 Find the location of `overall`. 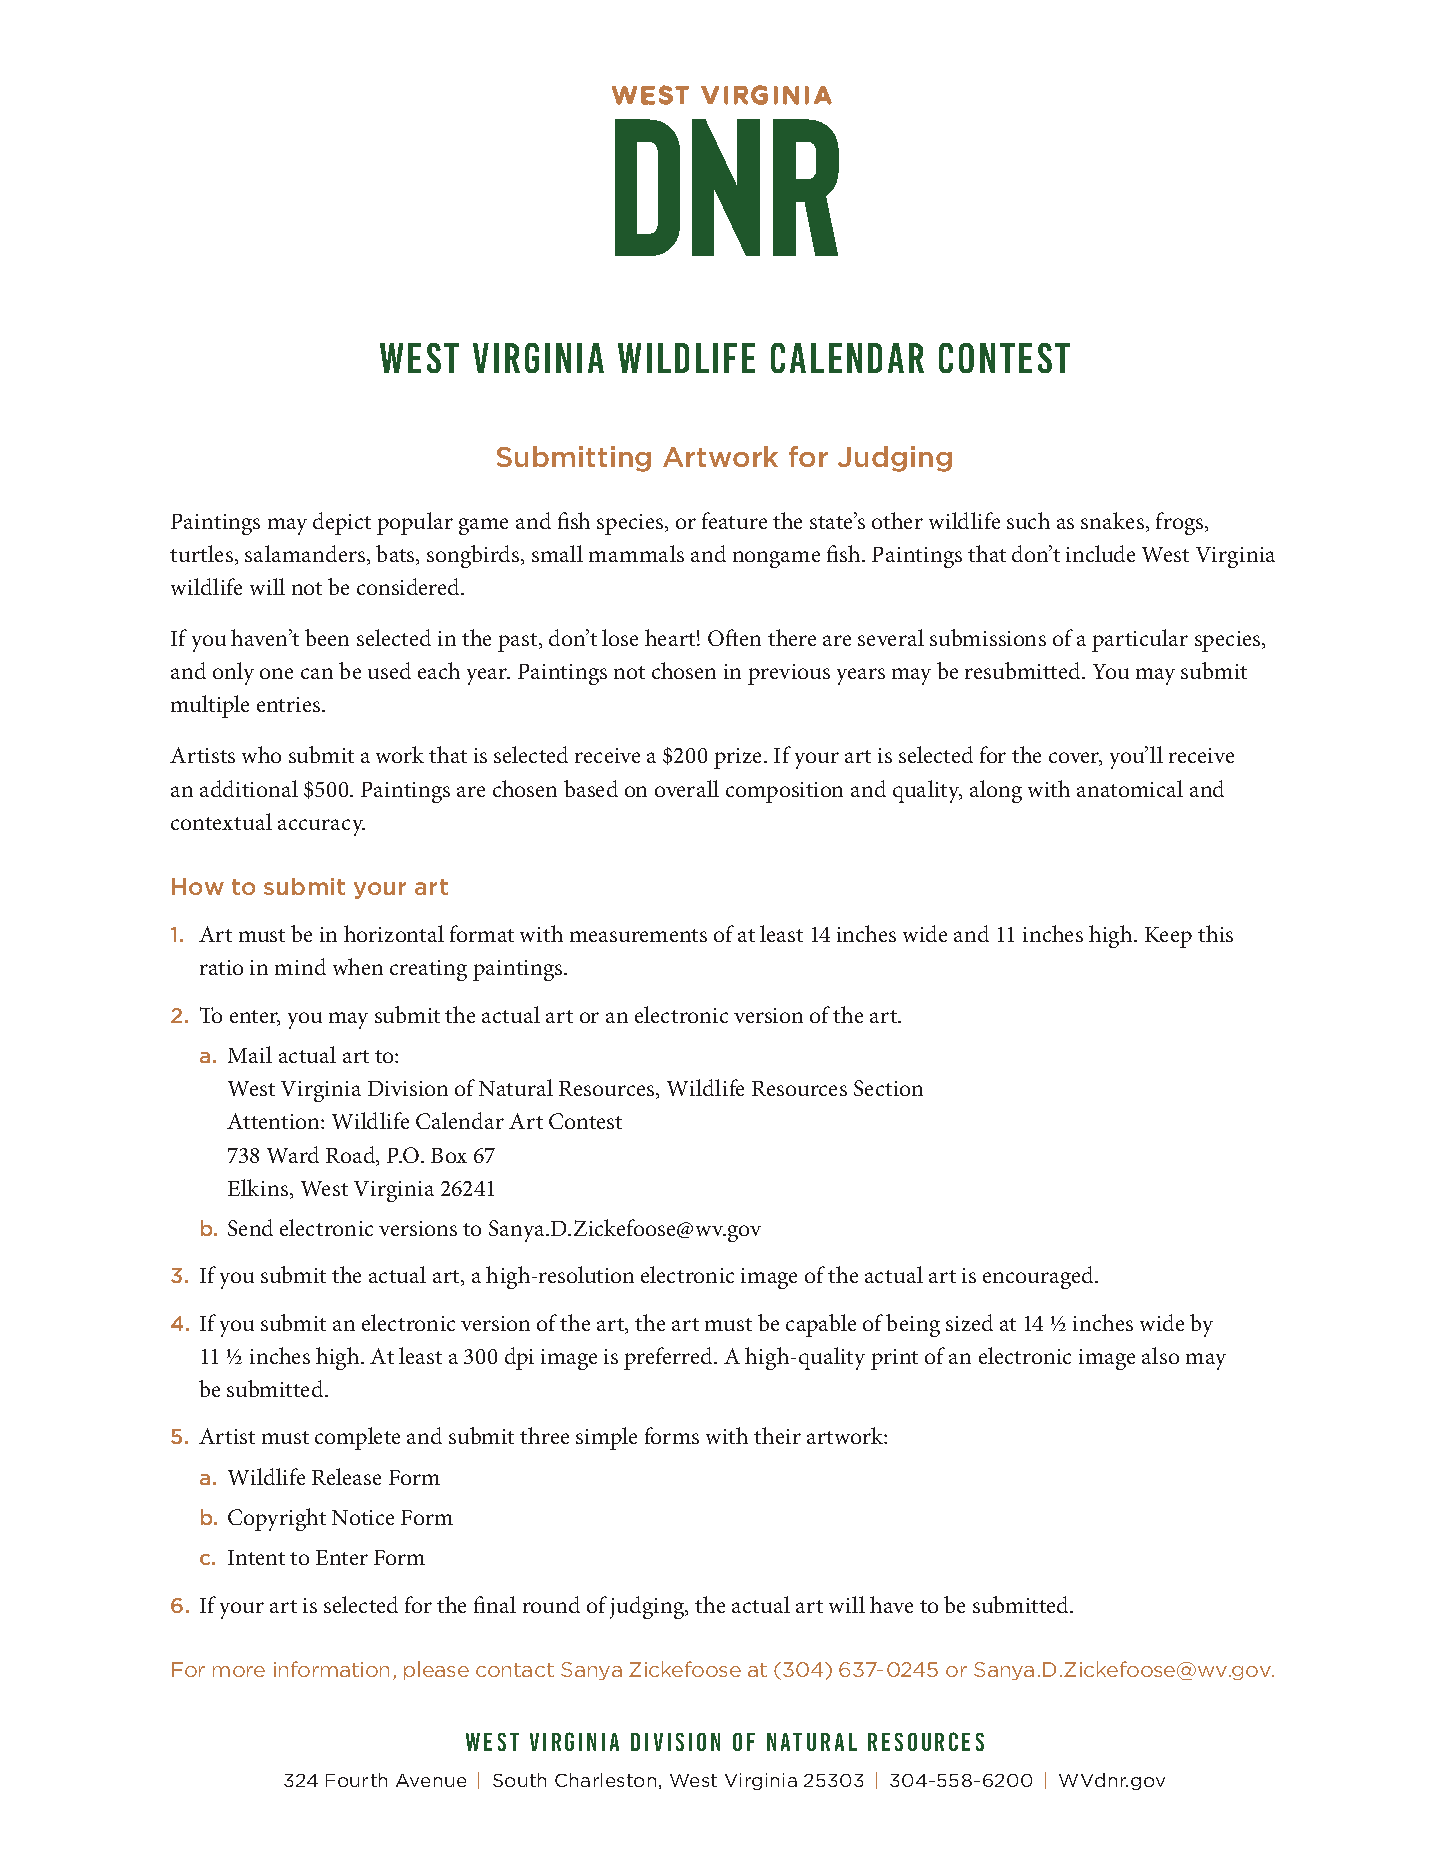

overall is located at coordinates (687, 788).
